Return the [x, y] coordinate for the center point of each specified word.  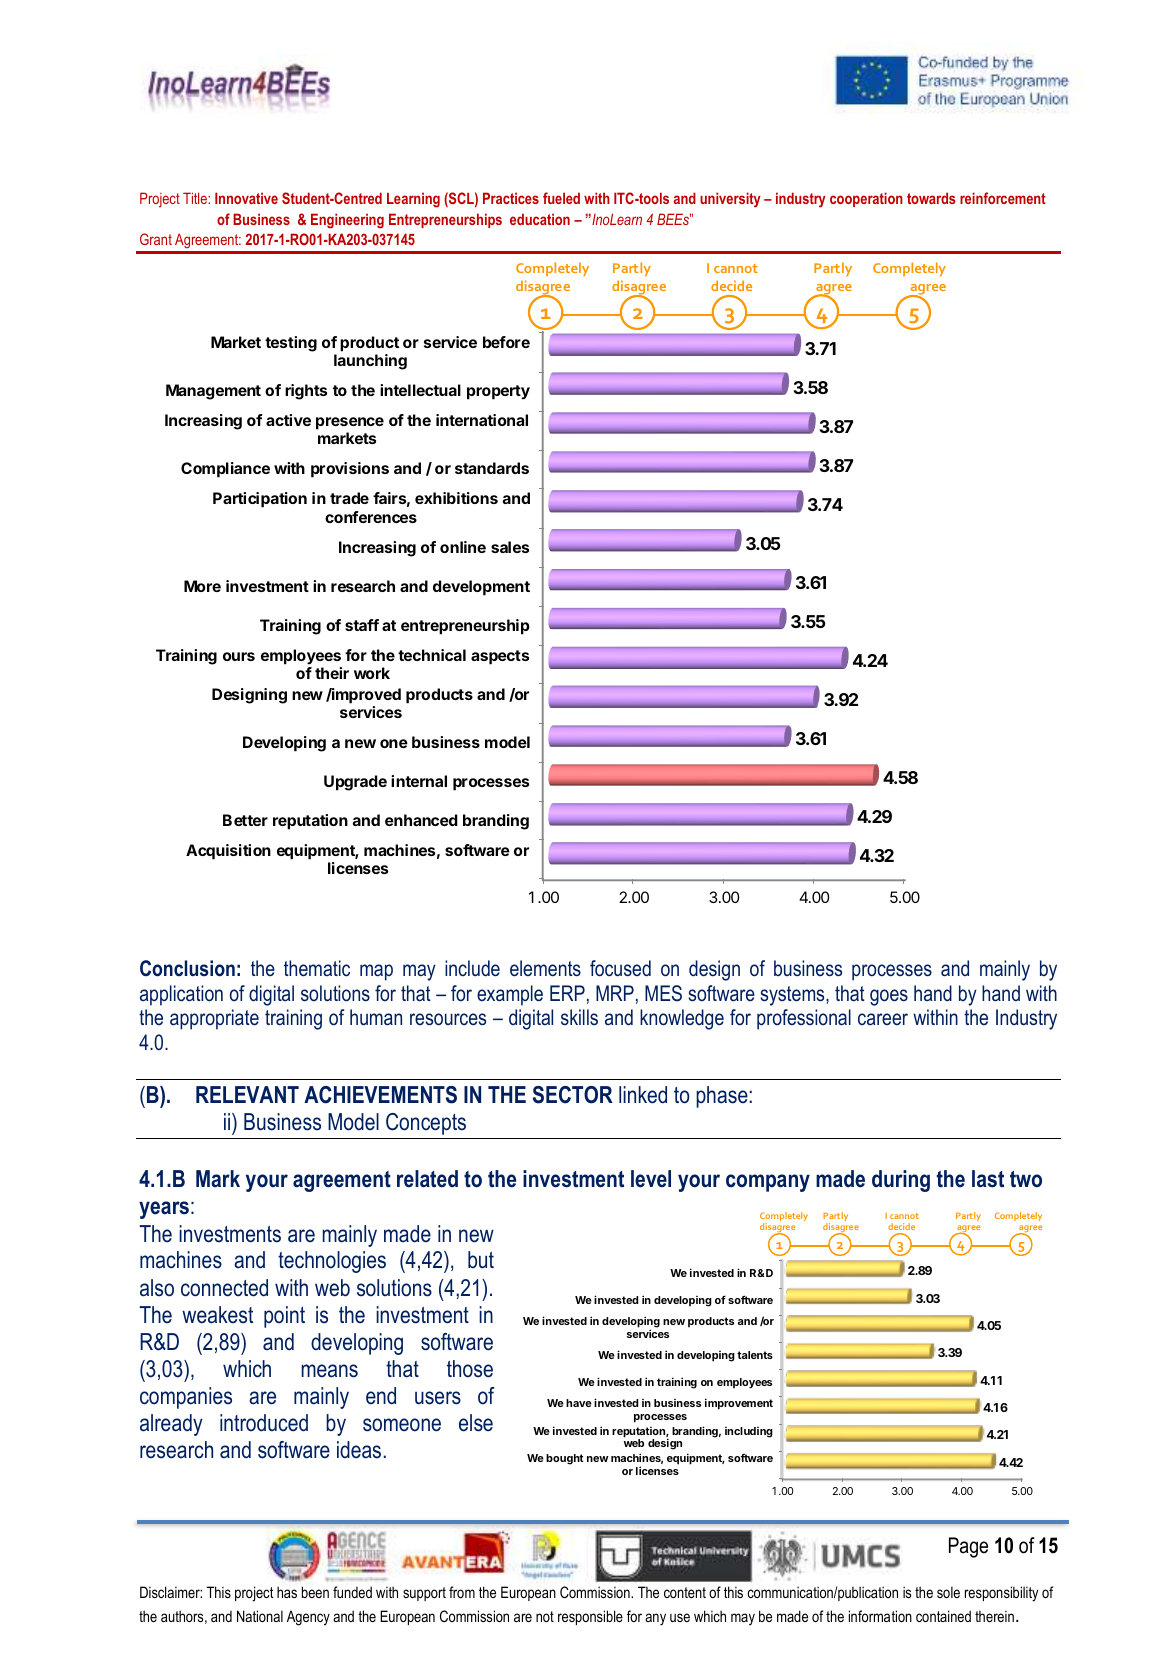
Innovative [246, 198]
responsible [590, 1617]
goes [889, 997]
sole [948, 1592]
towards [931, 198]
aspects [500, 657]
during [901, 1181]
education [540, 219]
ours [239, 656]
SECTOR [573, 1095]
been [315, 1592]
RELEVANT [247, 1094]
